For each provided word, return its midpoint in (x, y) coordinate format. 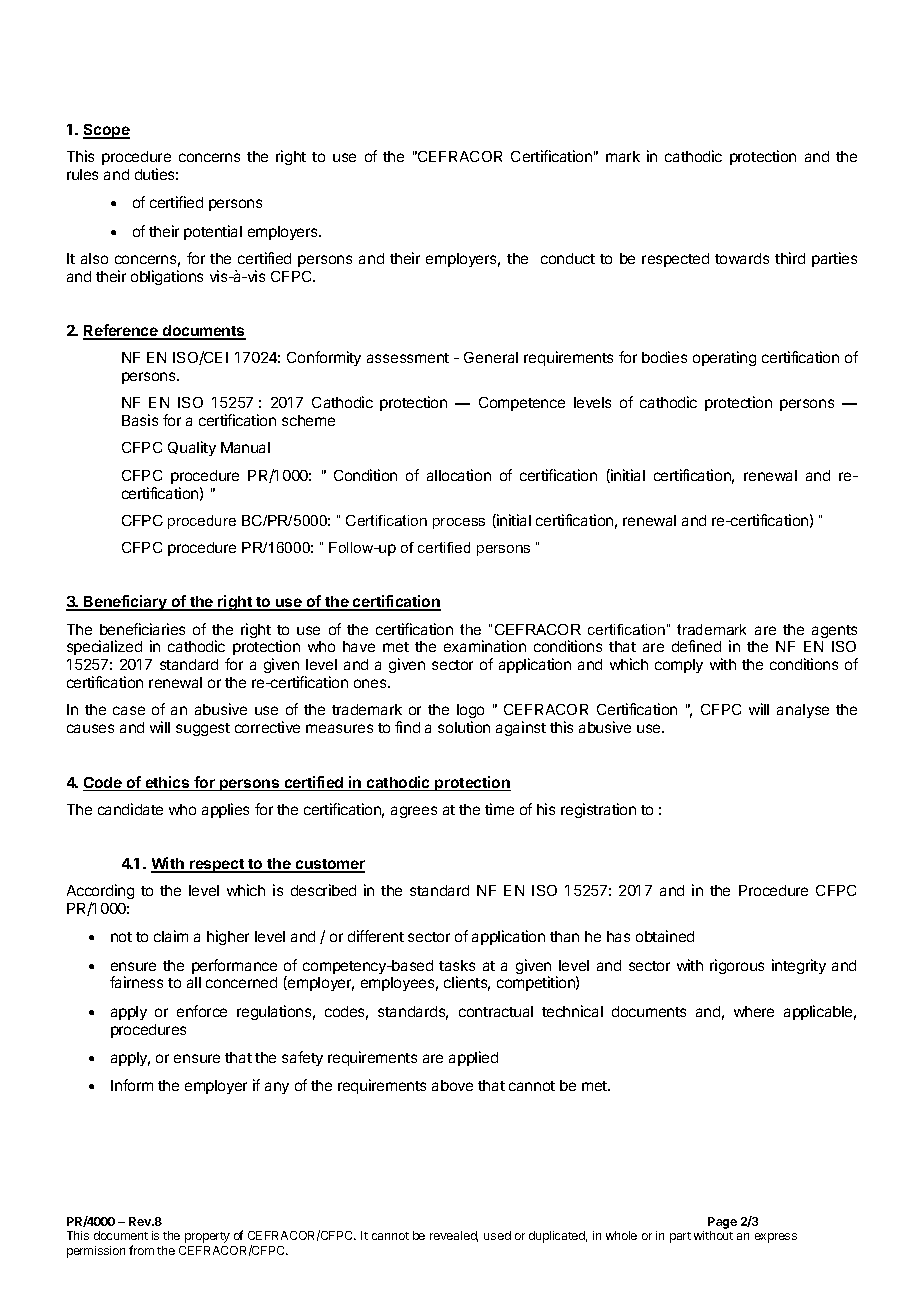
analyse (803, 711)
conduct (568, 258)
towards (742, 258)
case (129, 710)
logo (470, 713)
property (207, 1237)
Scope (106, 131)
